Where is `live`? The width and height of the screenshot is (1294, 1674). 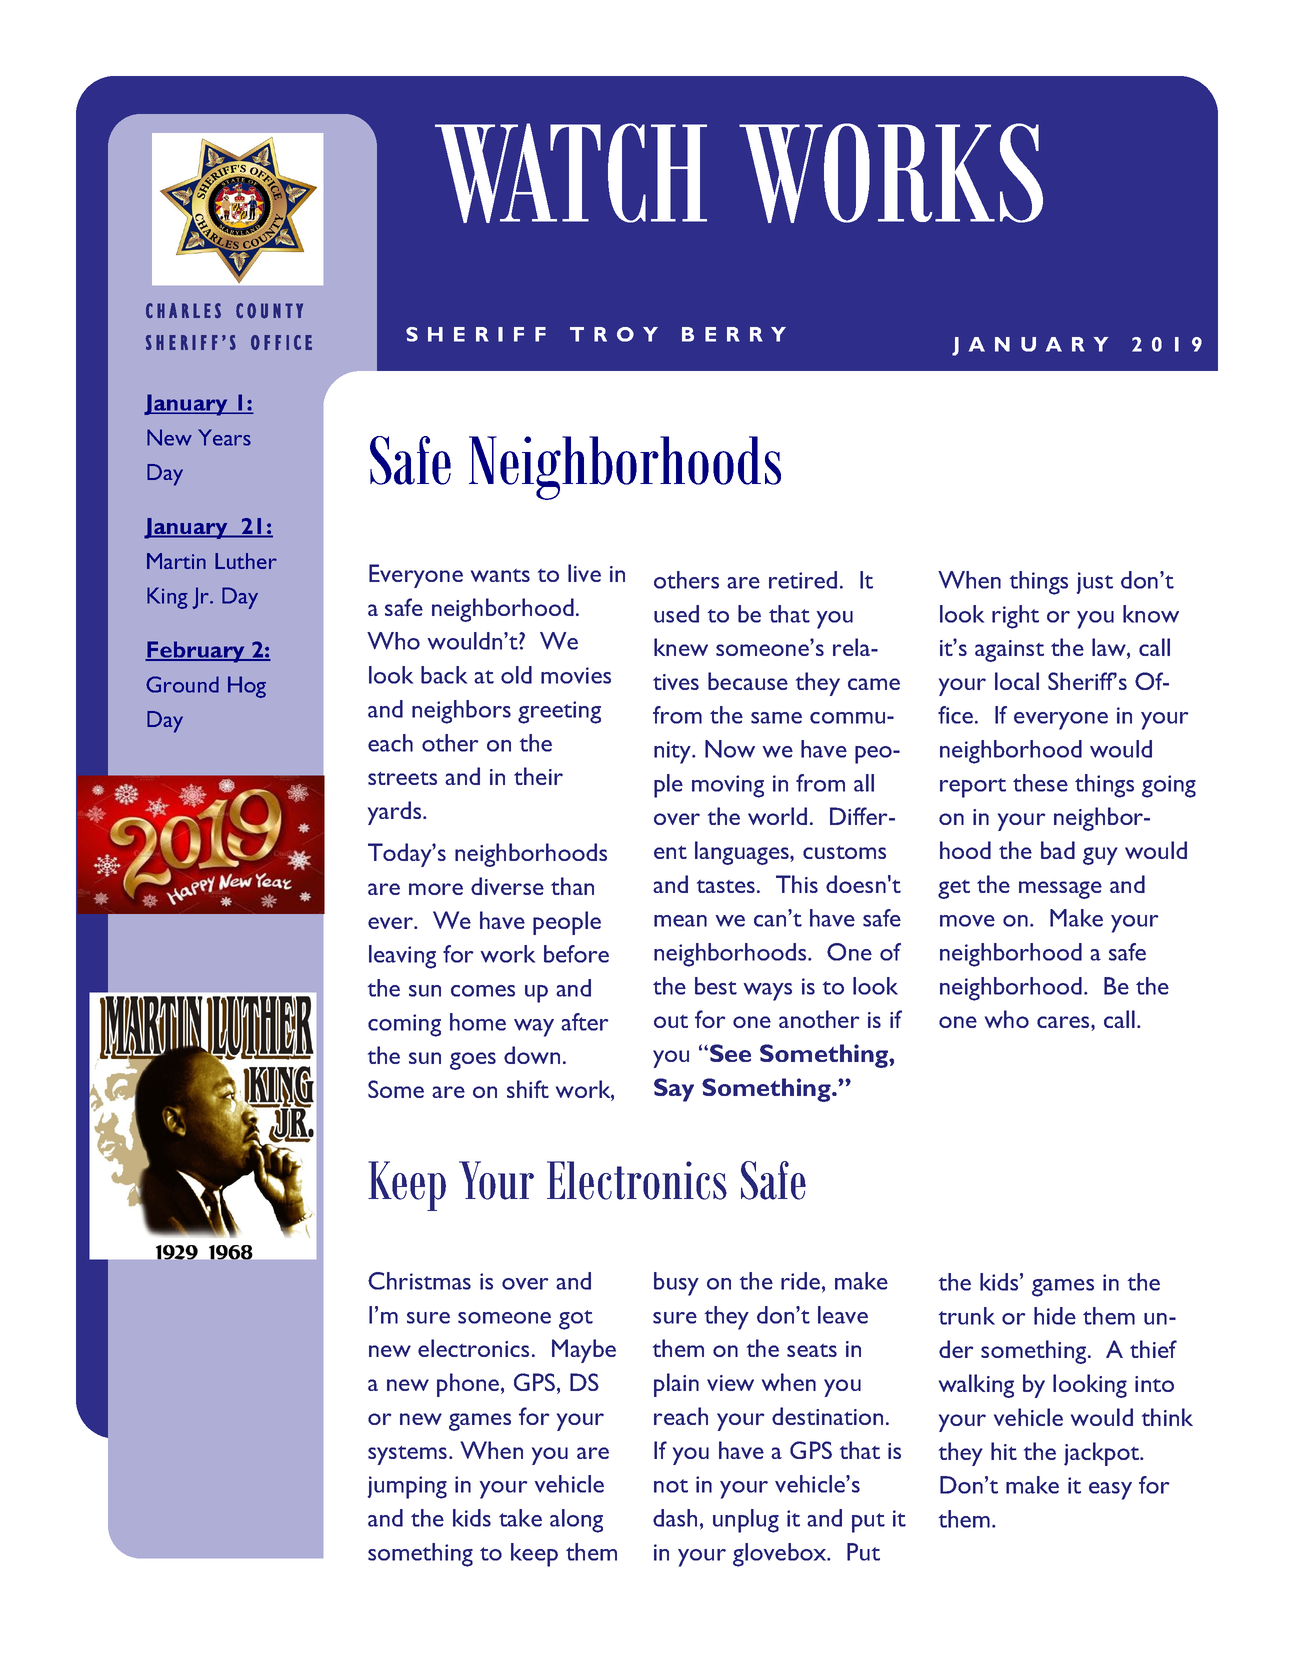
live is located at coordinates (584, 573).
